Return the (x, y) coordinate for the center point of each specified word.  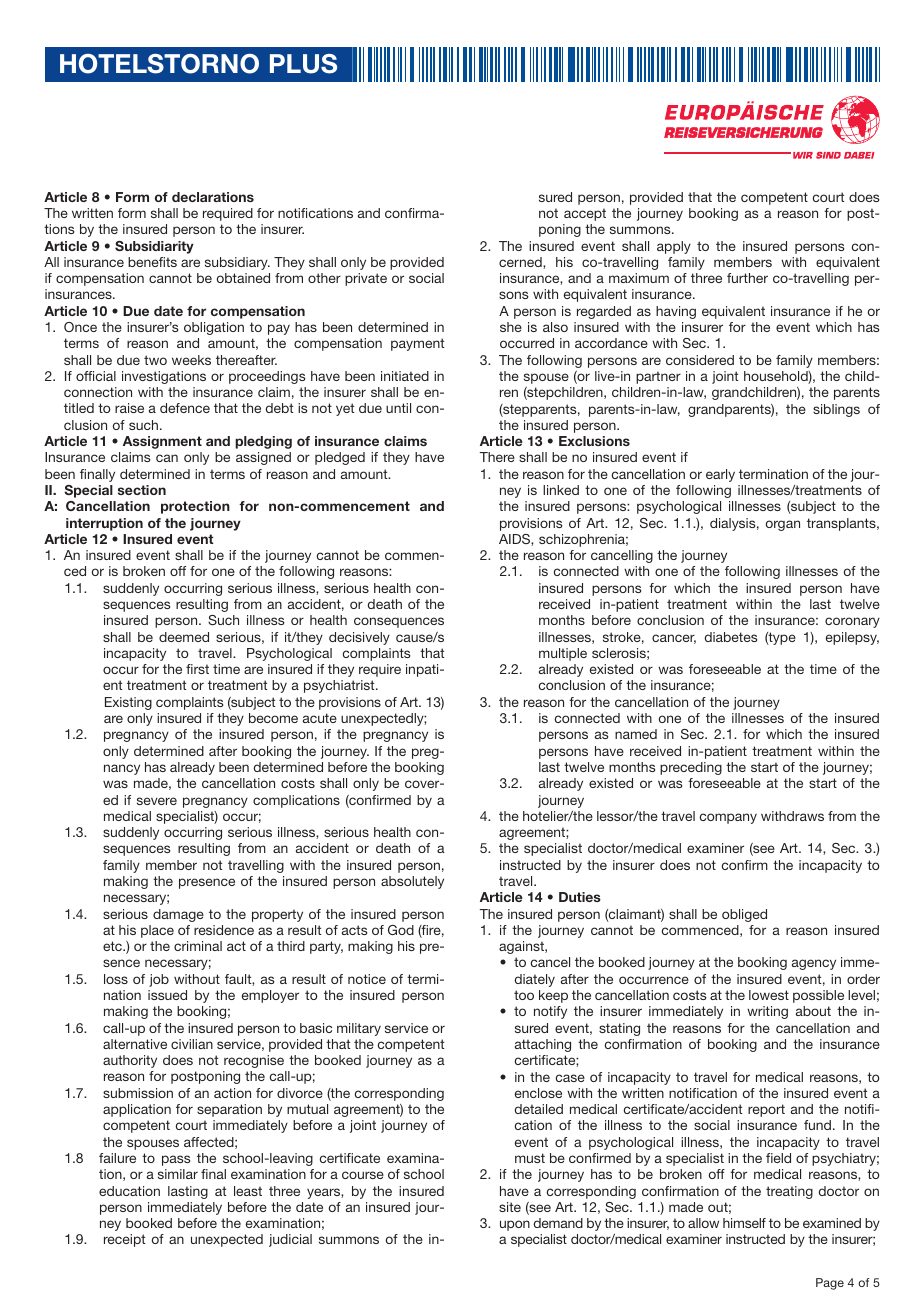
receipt (124, 1240)
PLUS (303, 64)
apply (674, 247)
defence (185, 408)
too (524, 995)
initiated (405, 376)
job (159, 980)
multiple (563, 654)
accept (585, 214)
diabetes (731, 637)
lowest (769, 995)
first (197, 669)
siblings (836, 410)
